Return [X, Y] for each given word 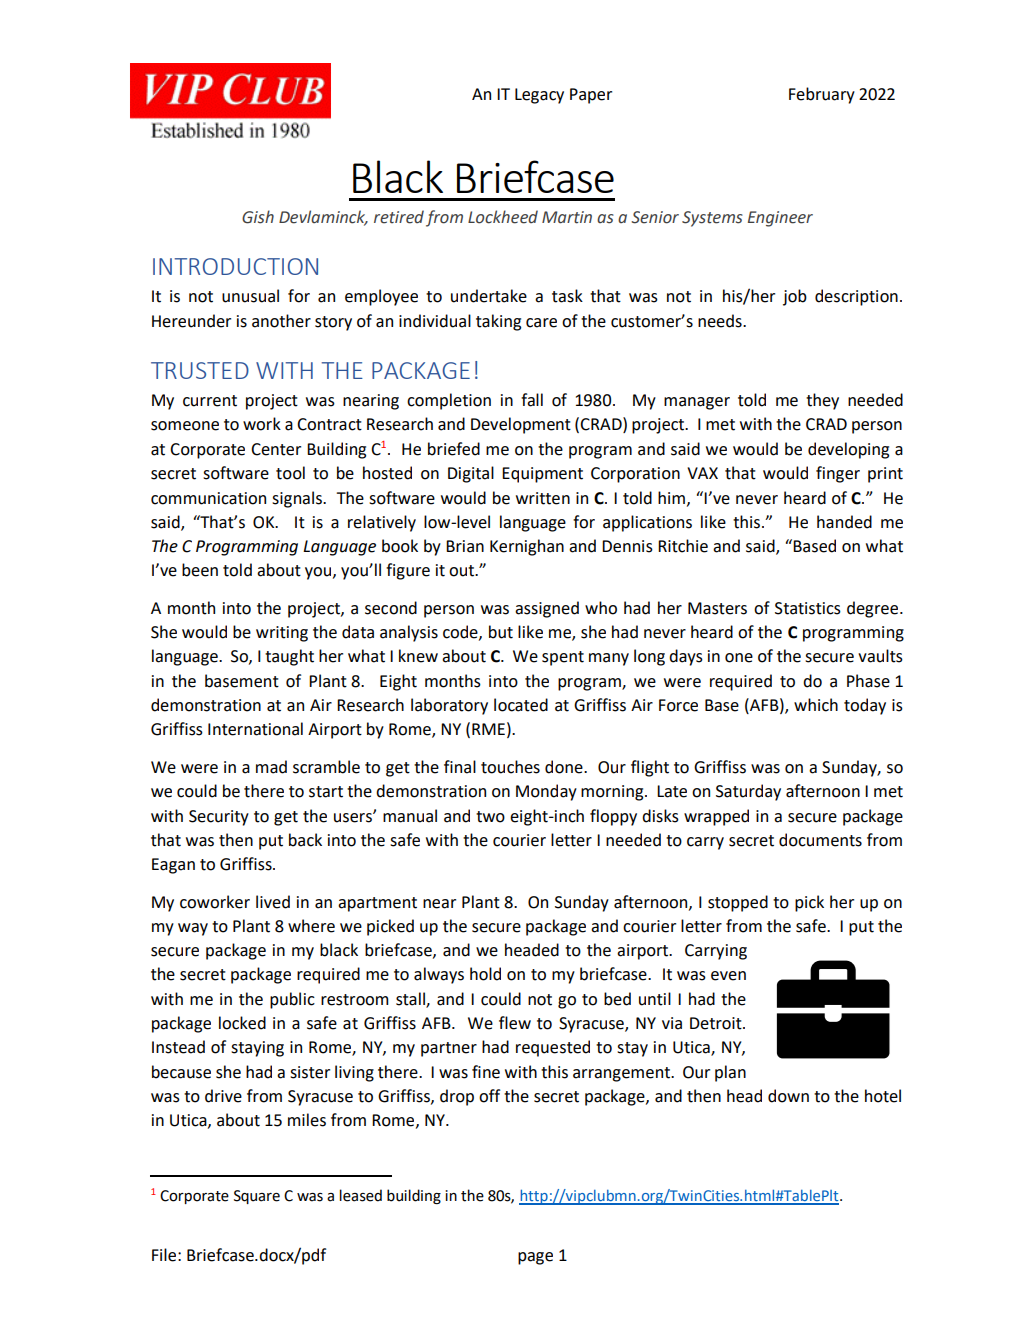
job [795, 297]
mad [271, 767]
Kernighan [527, 547]
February [822, 95]
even [728, 976]
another [281, 321]
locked [242, 1023]
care [541, 323]
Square [257, 1197]
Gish [258, 217]
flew [515, 1023]
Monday [546, 792]
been [200, 570]
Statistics [808, 608]
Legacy [539, 96]
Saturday [748, 792]
